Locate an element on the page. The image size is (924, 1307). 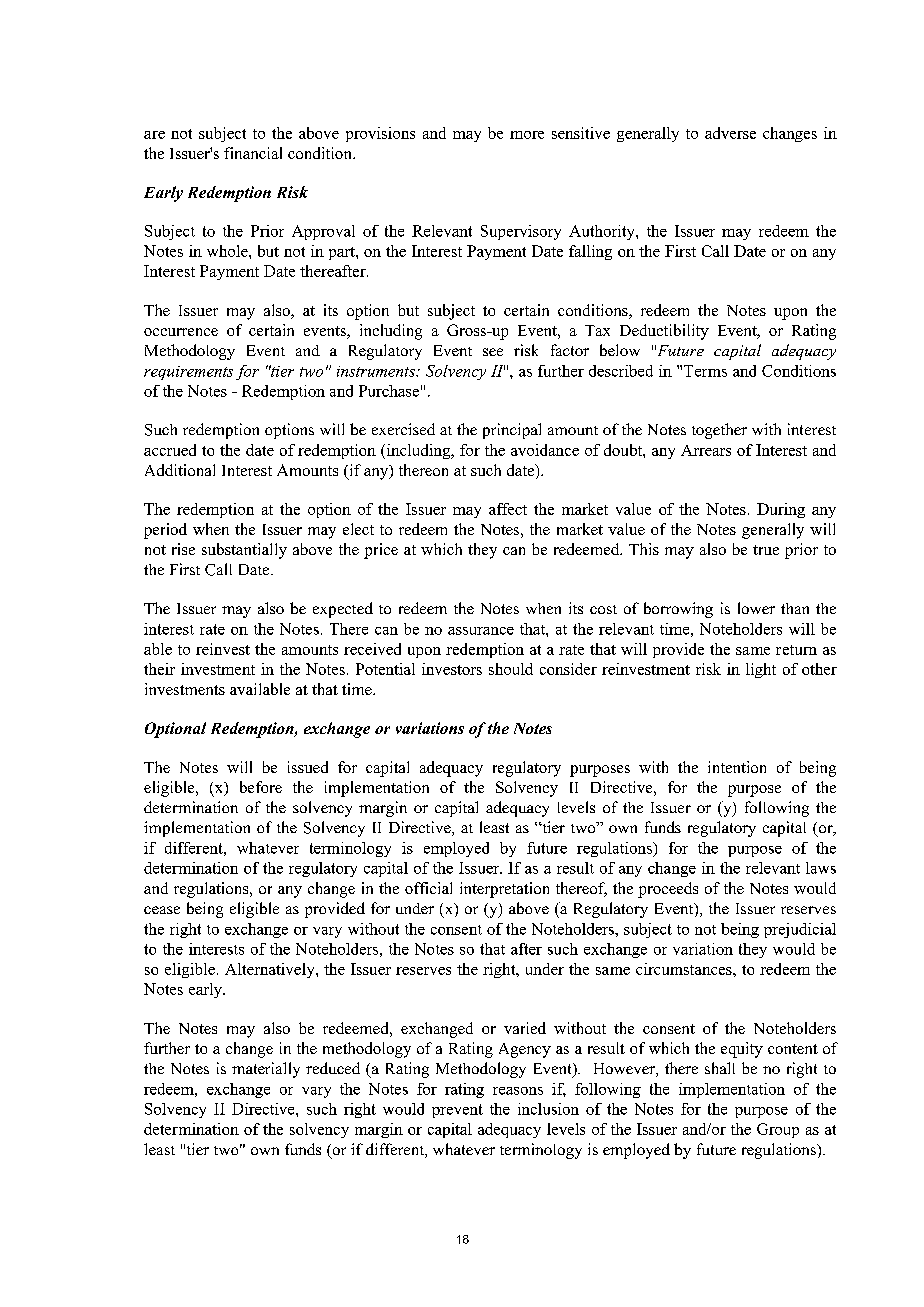
adverse is located at coordinates (730, 133).
